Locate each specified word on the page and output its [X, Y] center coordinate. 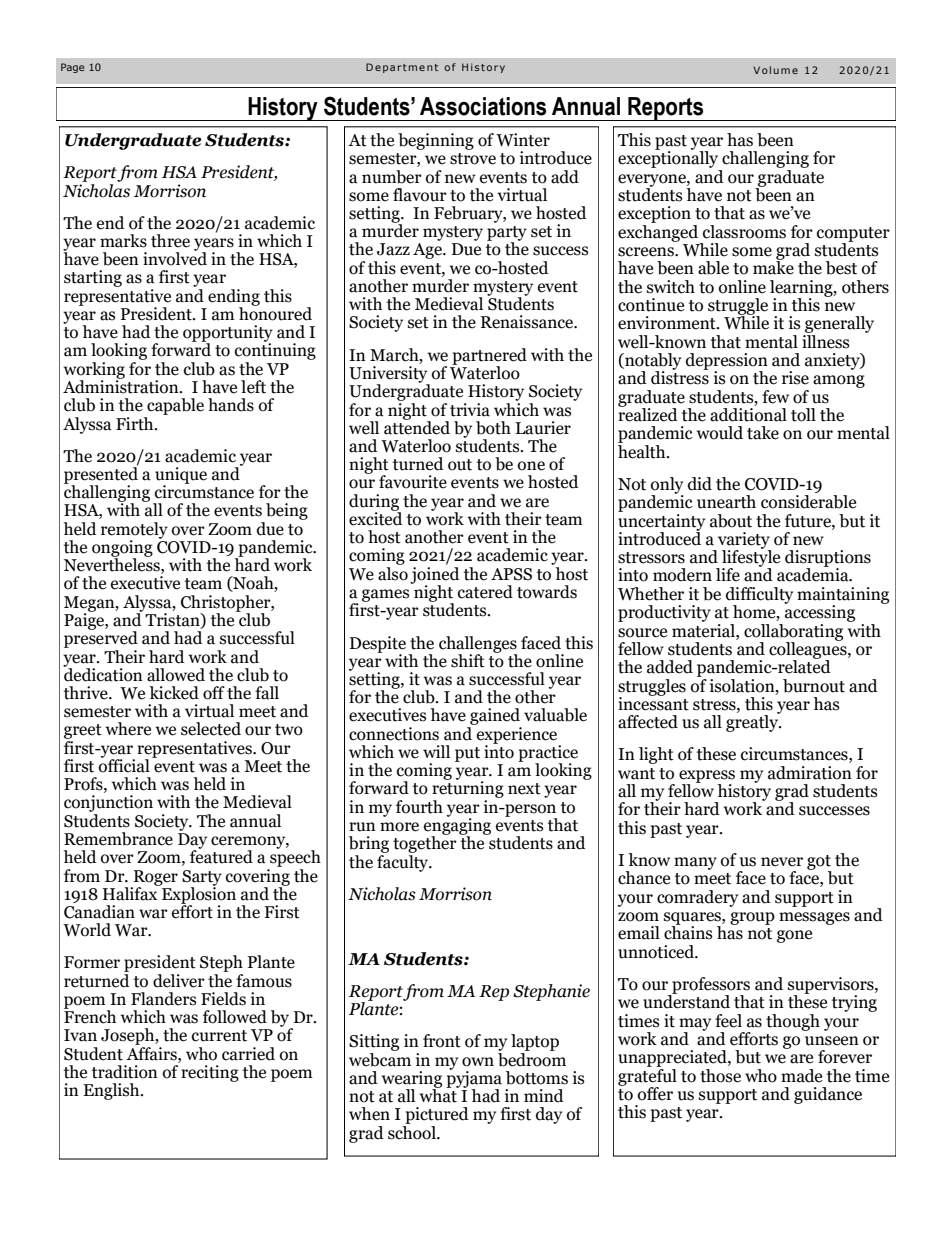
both [493, 428]
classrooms [744, 232]
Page [73, 68]
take [763, 433]
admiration [810, 773]
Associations [483, 106]
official [124, 765]
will [436, 751]
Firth [136, 424]
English [112, 1091]
